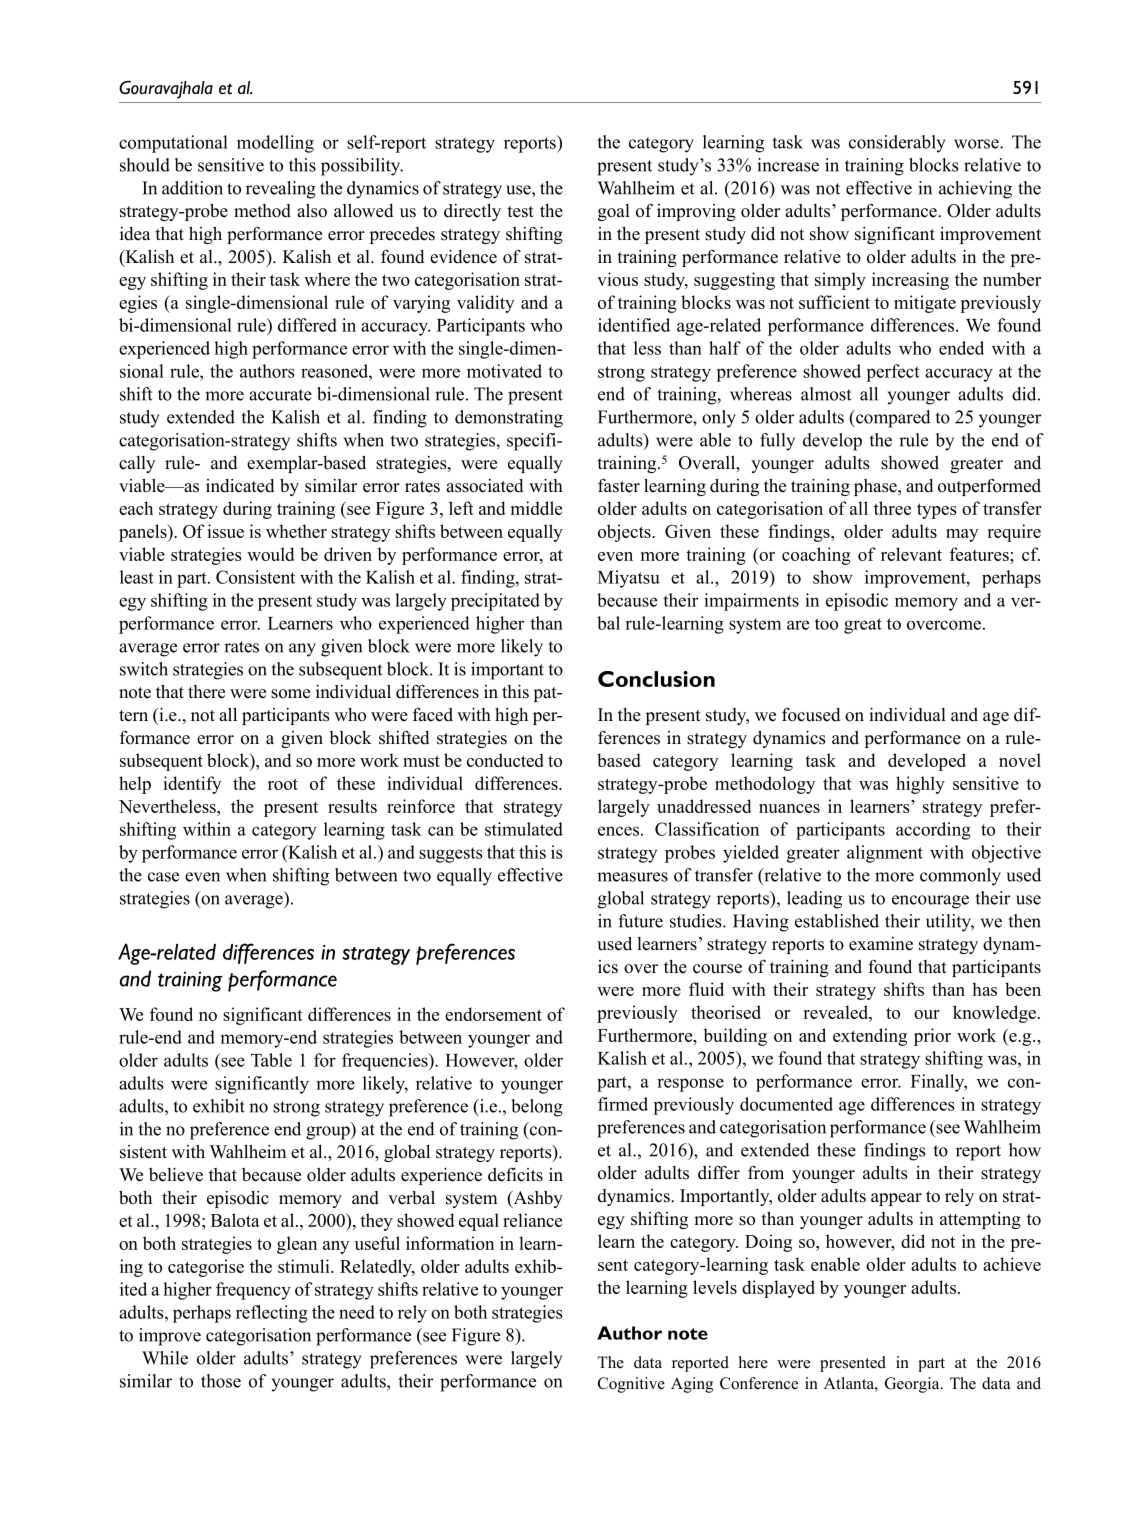 The width and height of the screenshot is (1136, 1515). What do you see at coordinates (631, 1385) in the screenshot?
I see `Cognitive` at bounding box center [631, 1385].
